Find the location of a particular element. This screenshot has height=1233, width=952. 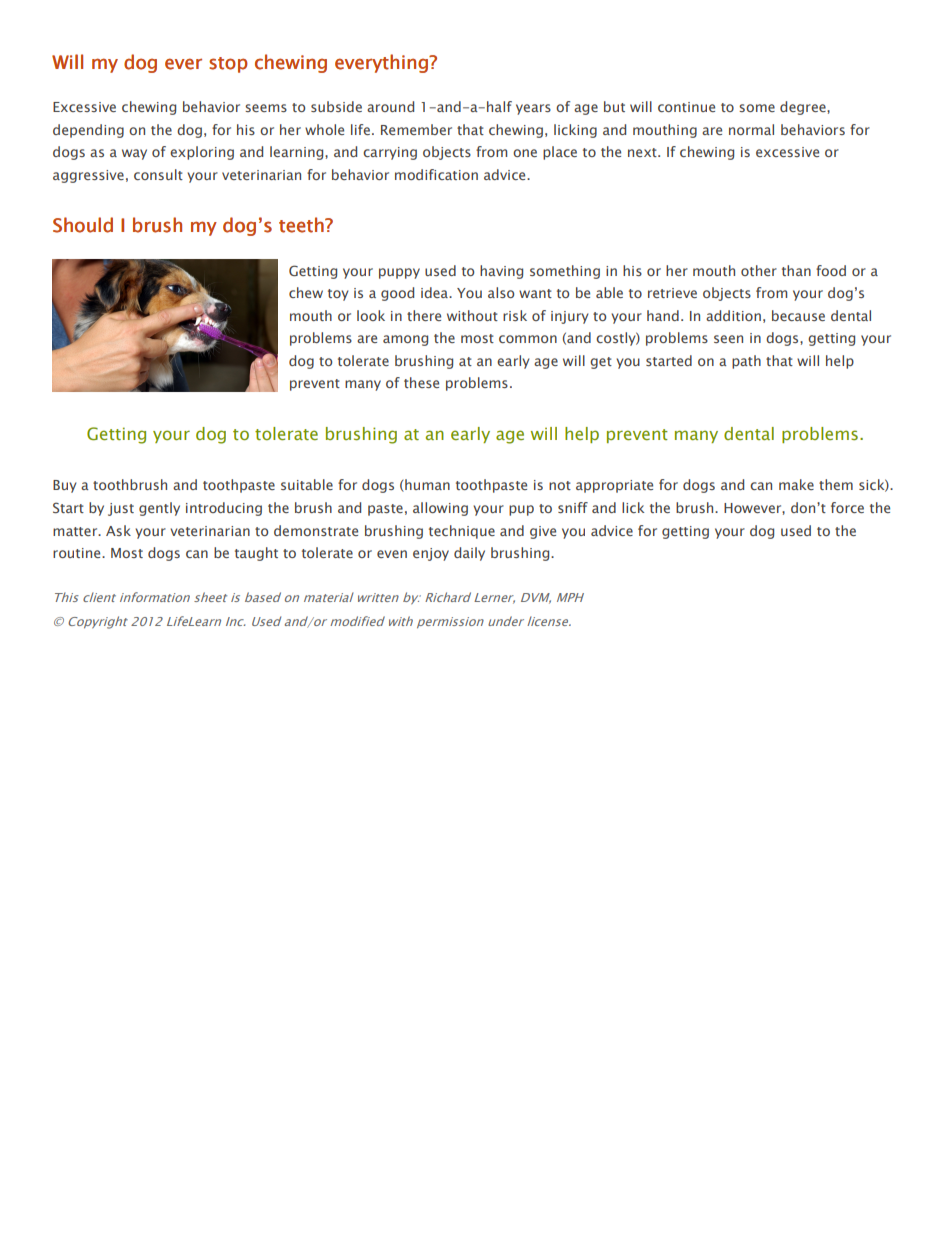

there is located at coordinates (424, 315).
